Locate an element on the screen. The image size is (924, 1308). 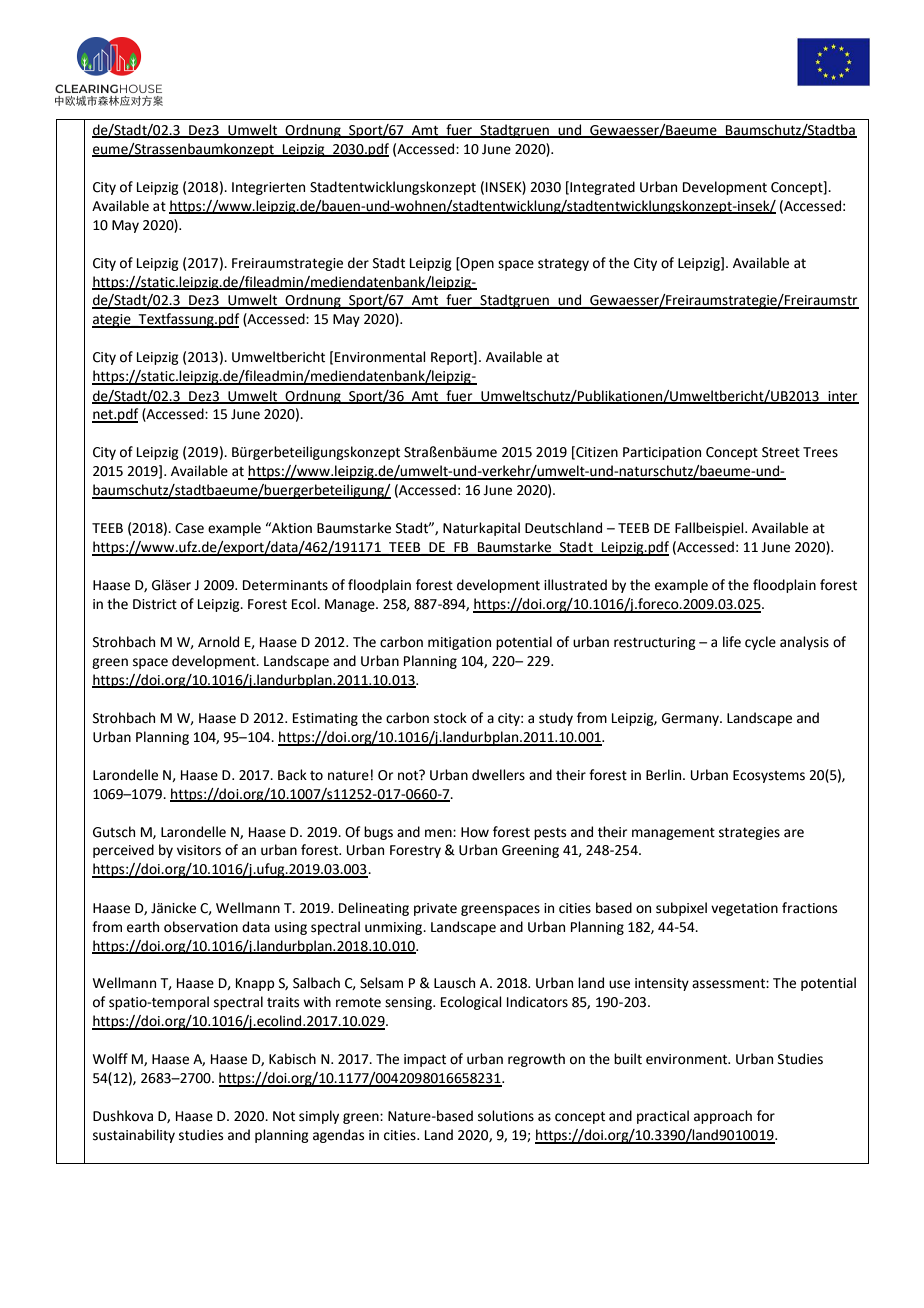
Arnold is located at coordinates (218, 642).
